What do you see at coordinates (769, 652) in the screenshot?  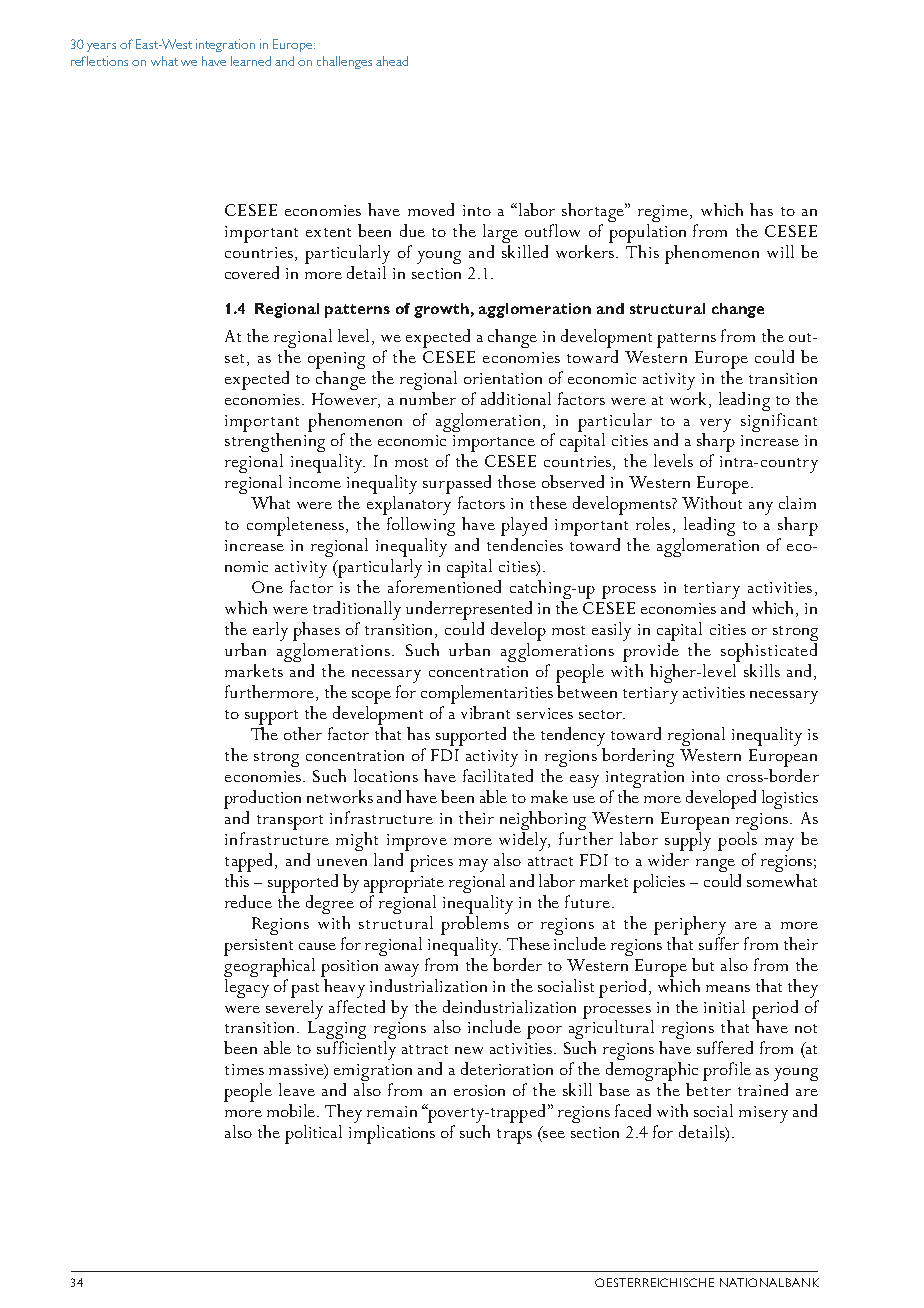 I see `sophisticated` at bounding box center [769, 652].
